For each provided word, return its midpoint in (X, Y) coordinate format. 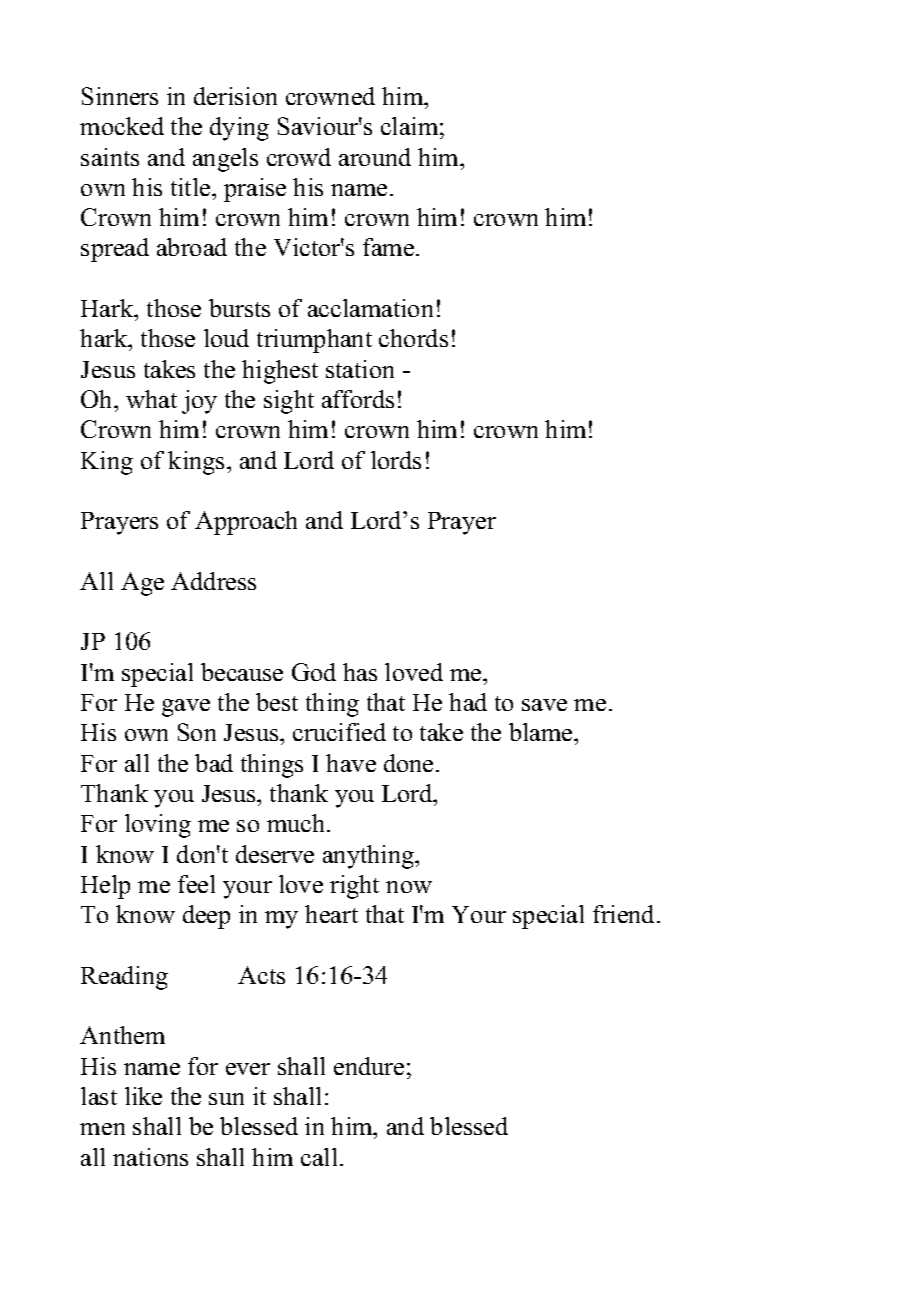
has (360, 672)
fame (390, 247)
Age (142, 584)
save (544, 705)
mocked (122, 126)
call (319, 1157)
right (354, 887)
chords (413, 338)
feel (196, 884)
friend (625, 914)
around (375, 157)
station (360, 369)
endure (369, 1066)
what (151, 399)
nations (150, 1157)
